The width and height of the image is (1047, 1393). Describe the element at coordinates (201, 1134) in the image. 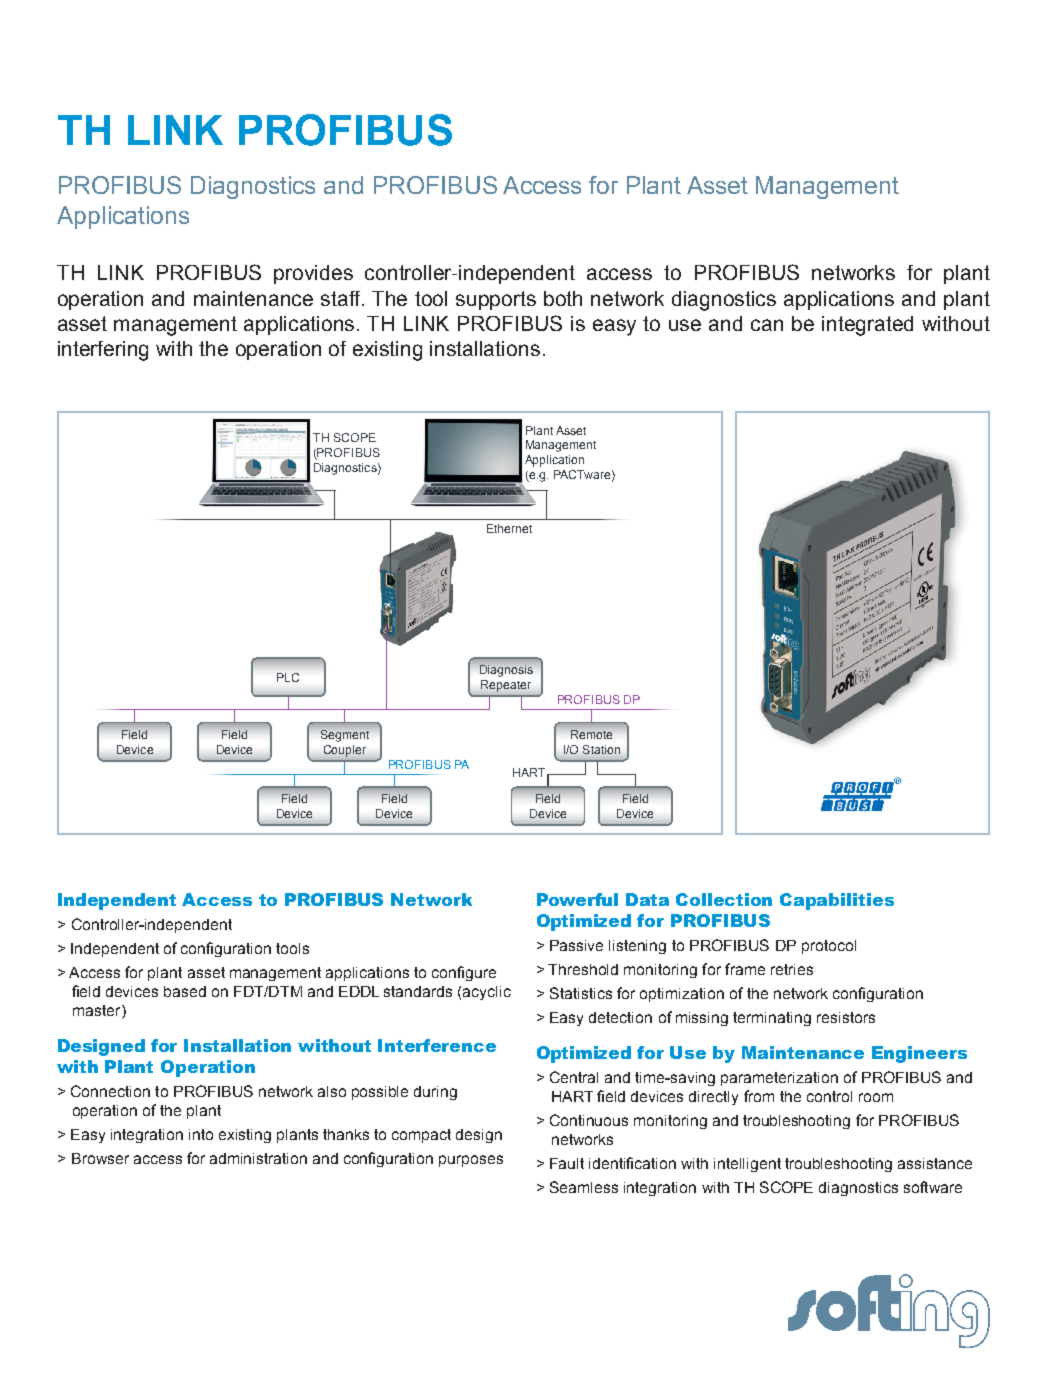

I see `into` at that location.
